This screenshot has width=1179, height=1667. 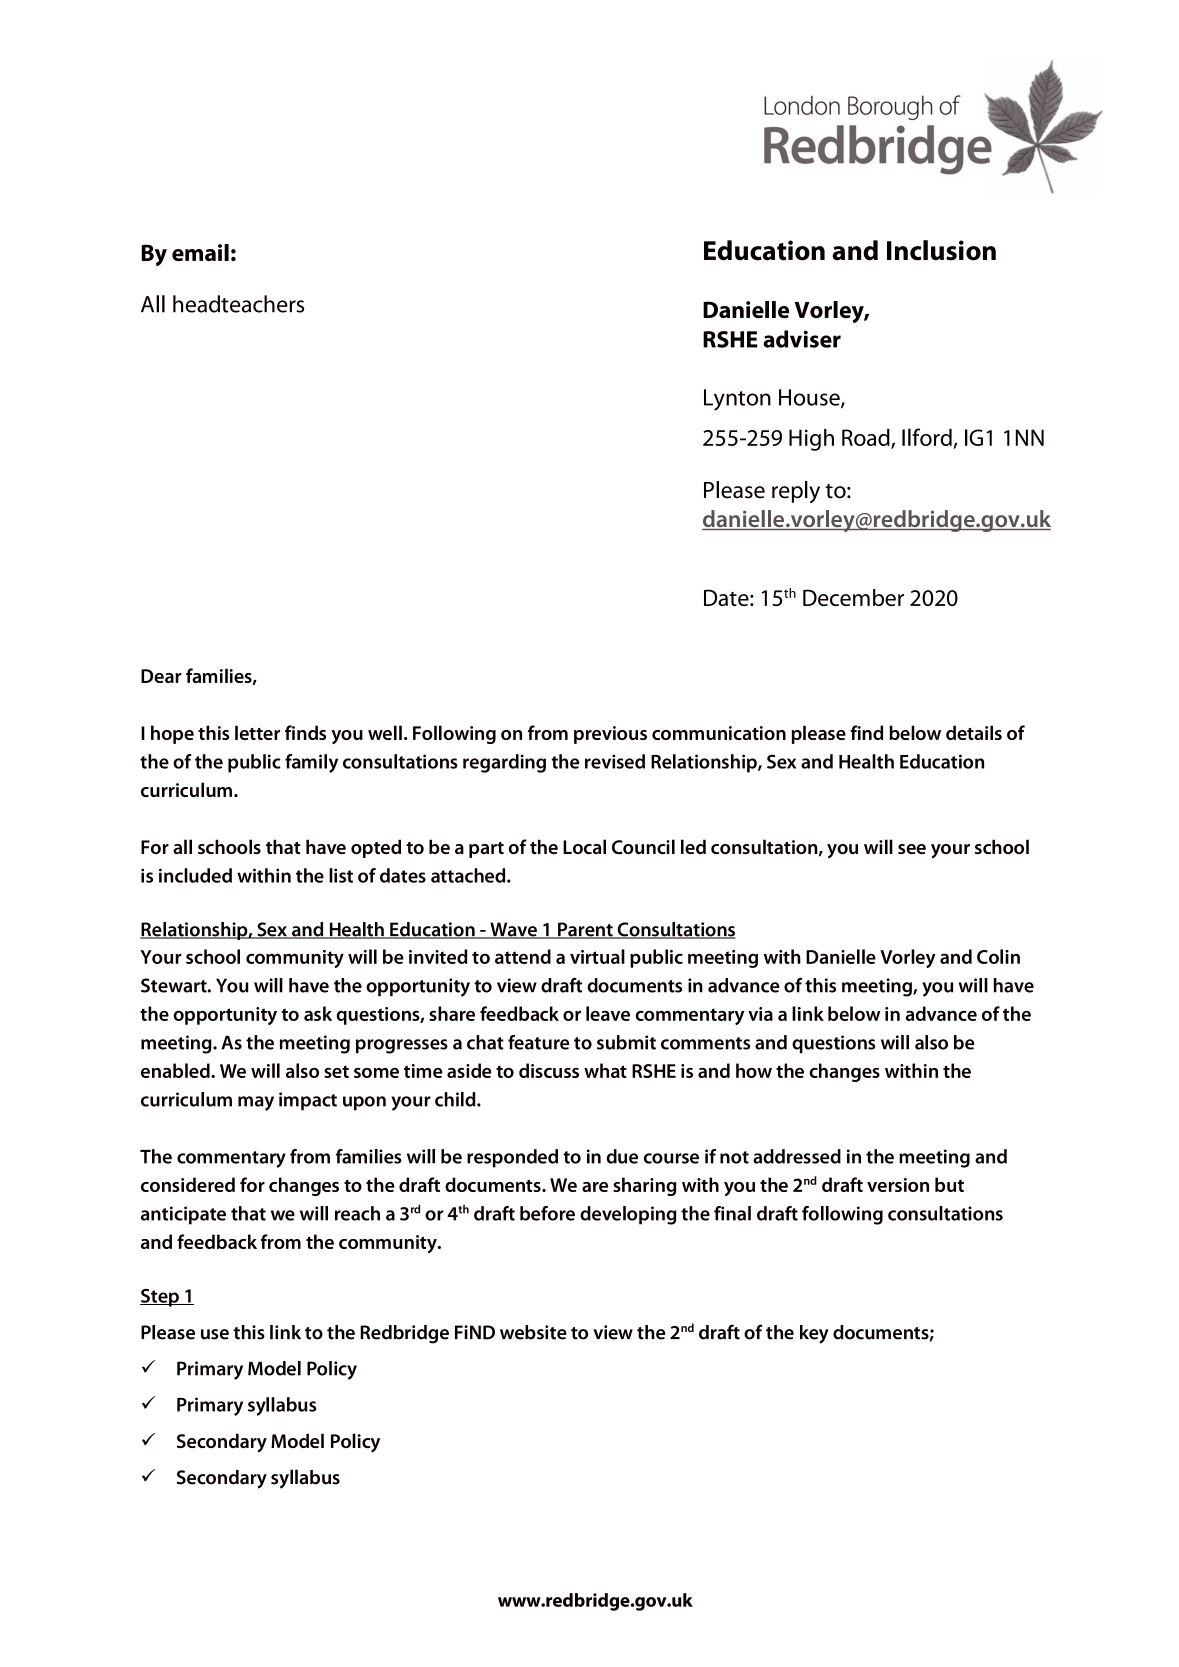 I want to click on Inclusion, so click(x=941, y=250).
